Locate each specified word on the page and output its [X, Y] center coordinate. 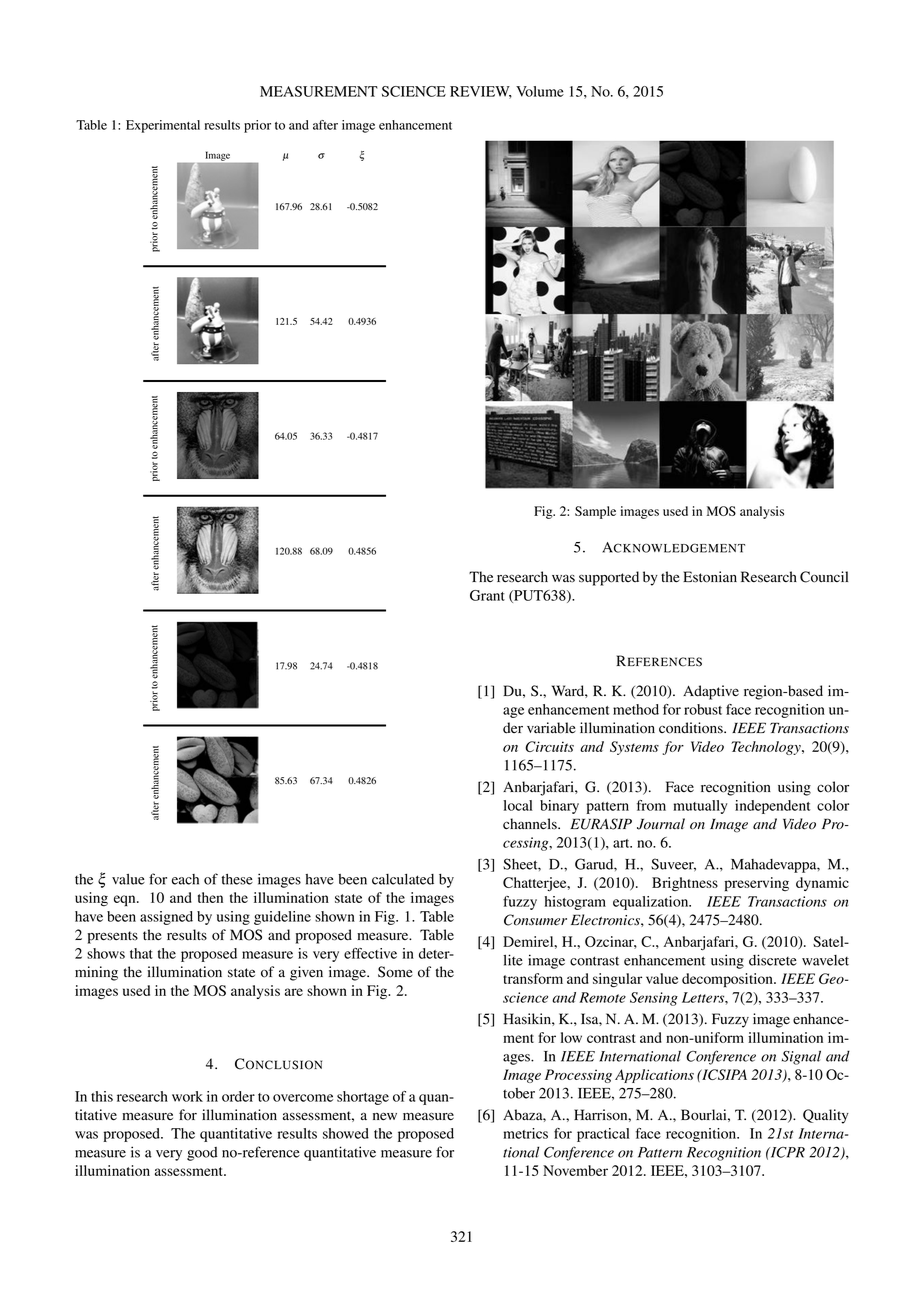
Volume [540, 91]
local [518, 805]
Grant [487, 595]
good [202, 1154]
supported [609, 578]
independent [772, 807]
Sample [595, 512]
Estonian [710, 577]
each [185, 879]
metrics [525, 1133]
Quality [826, 1116]
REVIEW [481, 92]
